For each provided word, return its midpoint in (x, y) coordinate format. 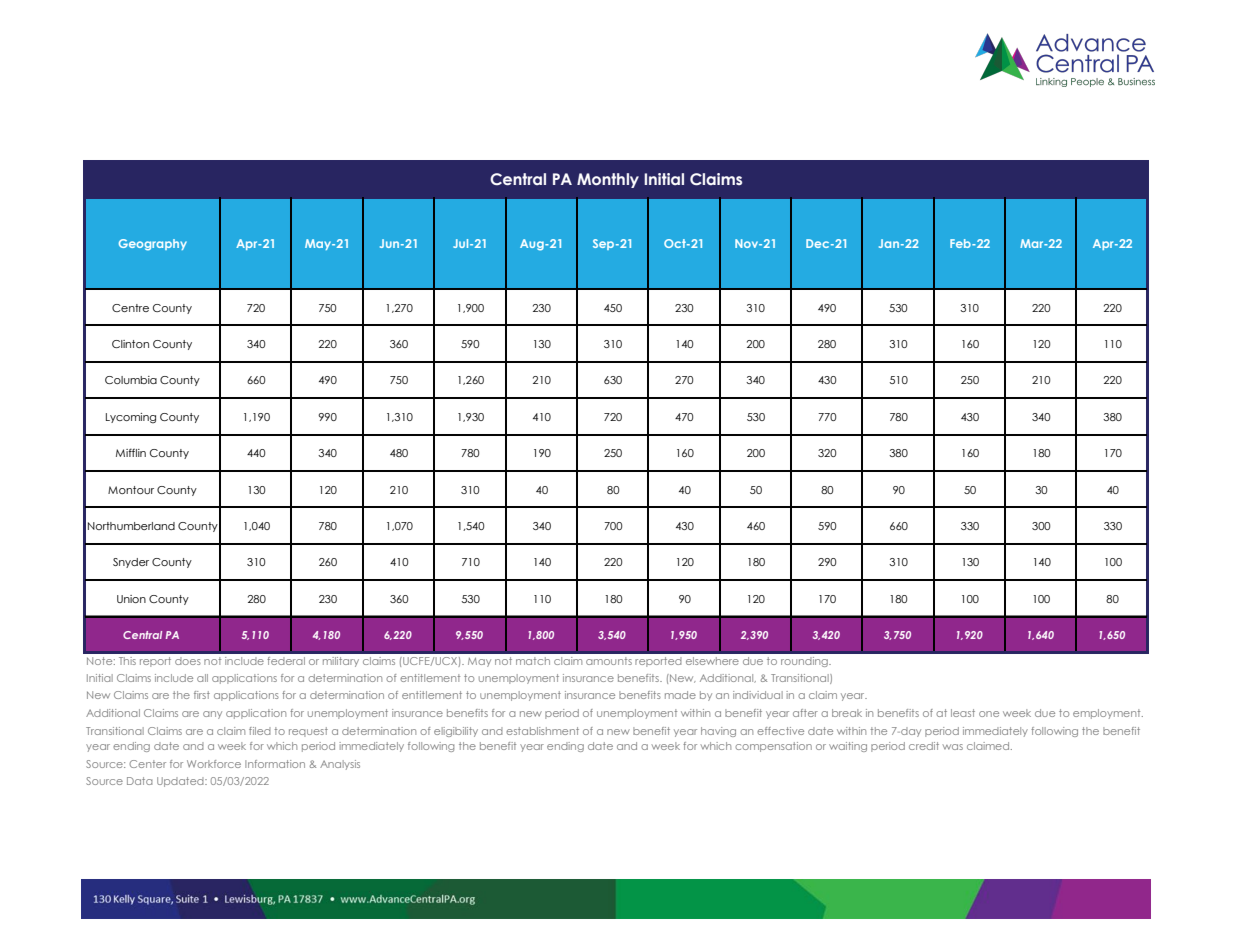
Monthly (608, 180)
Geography (153, 245)
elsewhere (712, 661)
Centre (130, 308)
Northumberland (131, 526)
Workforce (214, 764)
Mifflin (131, 452)
